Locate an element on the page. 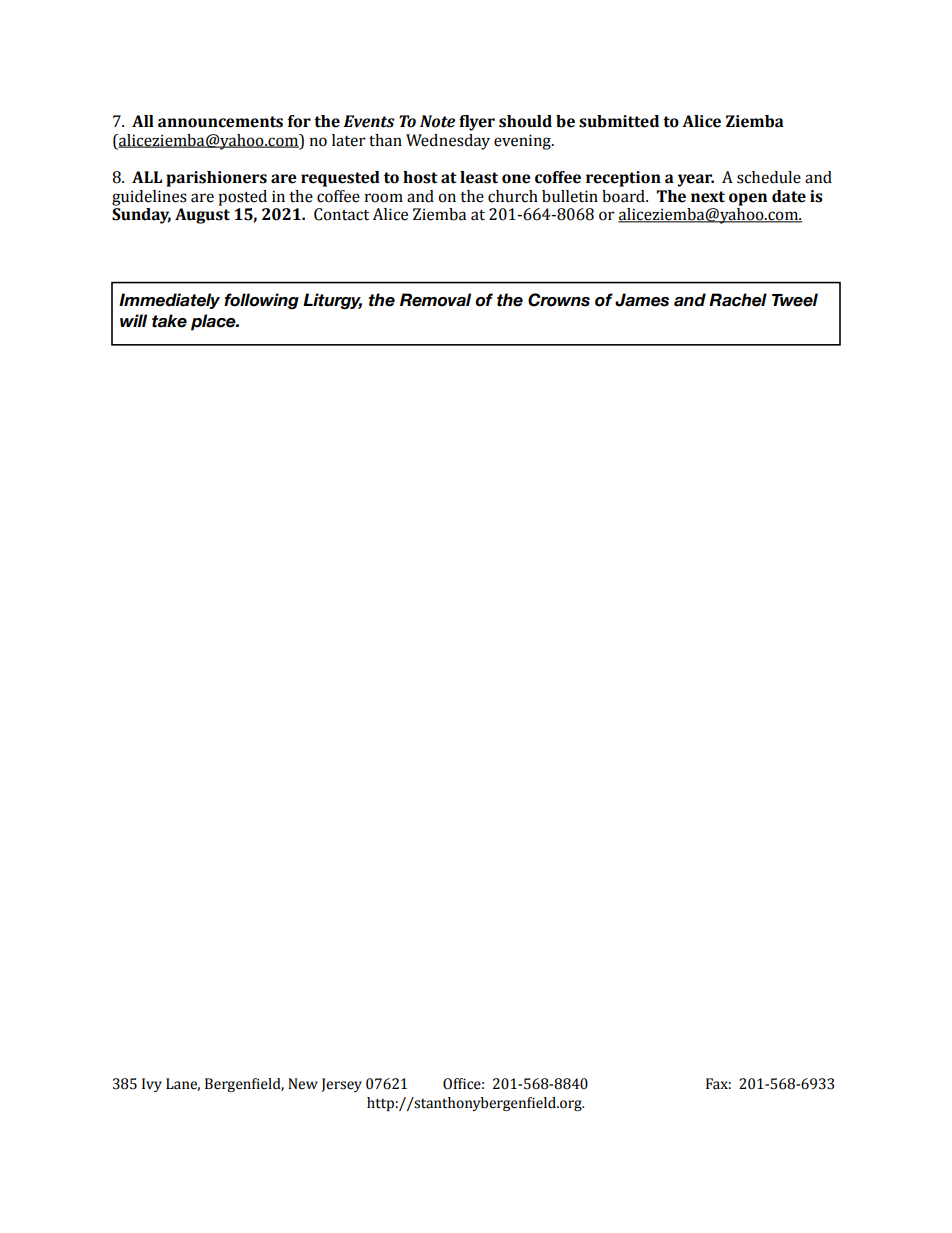  place is located at coordinates (214, 322).
